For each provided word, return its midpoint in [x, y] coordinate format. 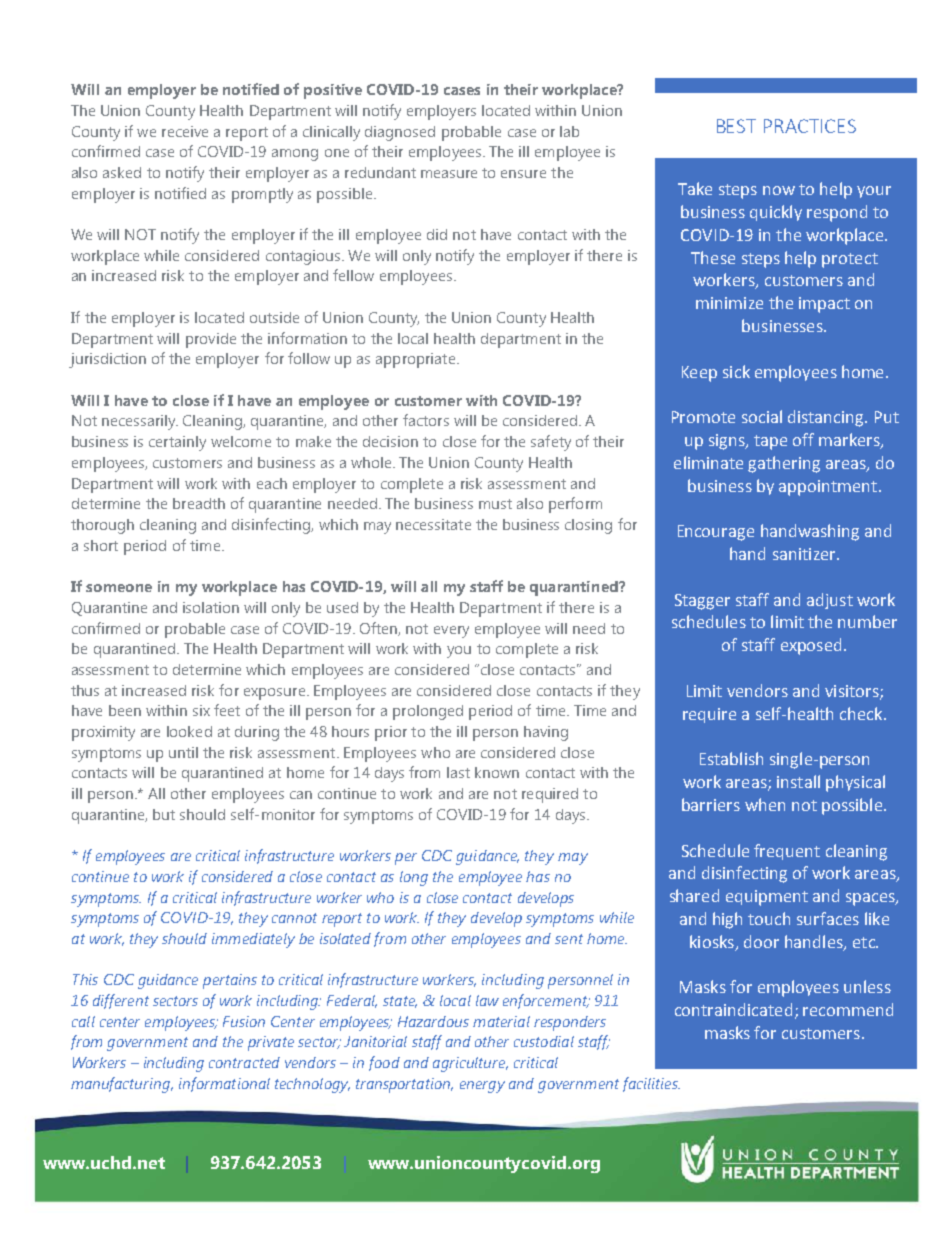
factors [426, 420]
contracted [244, 1062]
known [497, 772]
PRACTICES [810, 126]
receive [185, 131]
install [798, 781]
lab [569, 131]
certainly [177, 443]
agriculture [470, 1064]
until [183, 752]
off [803, 439]
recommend [848, 1009]
